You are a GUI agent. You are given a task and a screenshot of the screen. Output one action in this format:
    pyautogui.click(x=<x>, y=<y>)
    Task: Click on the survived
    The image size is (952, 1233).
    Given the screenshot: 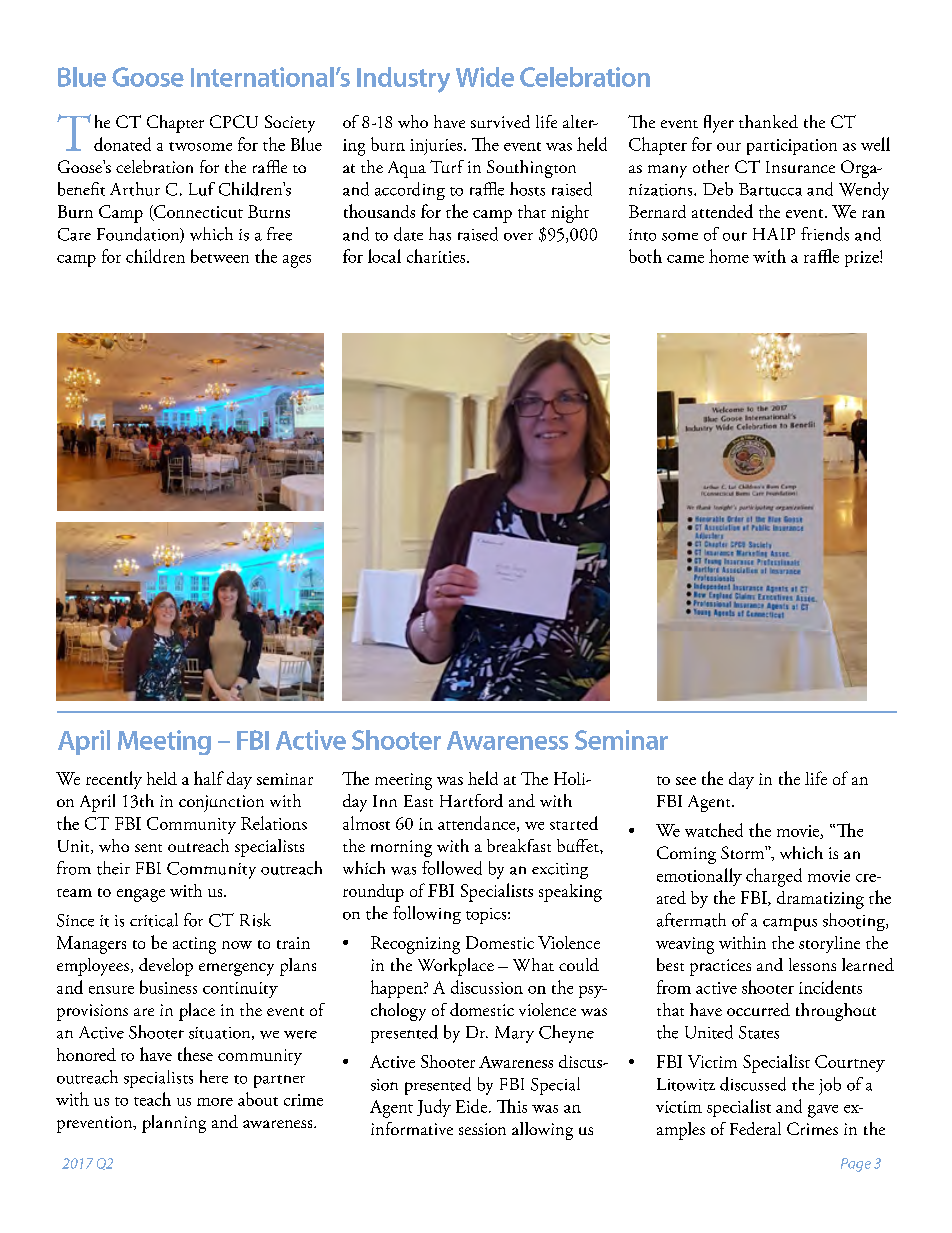 What is the action you would take?
    pyautogui.click(x=500, y=121)
